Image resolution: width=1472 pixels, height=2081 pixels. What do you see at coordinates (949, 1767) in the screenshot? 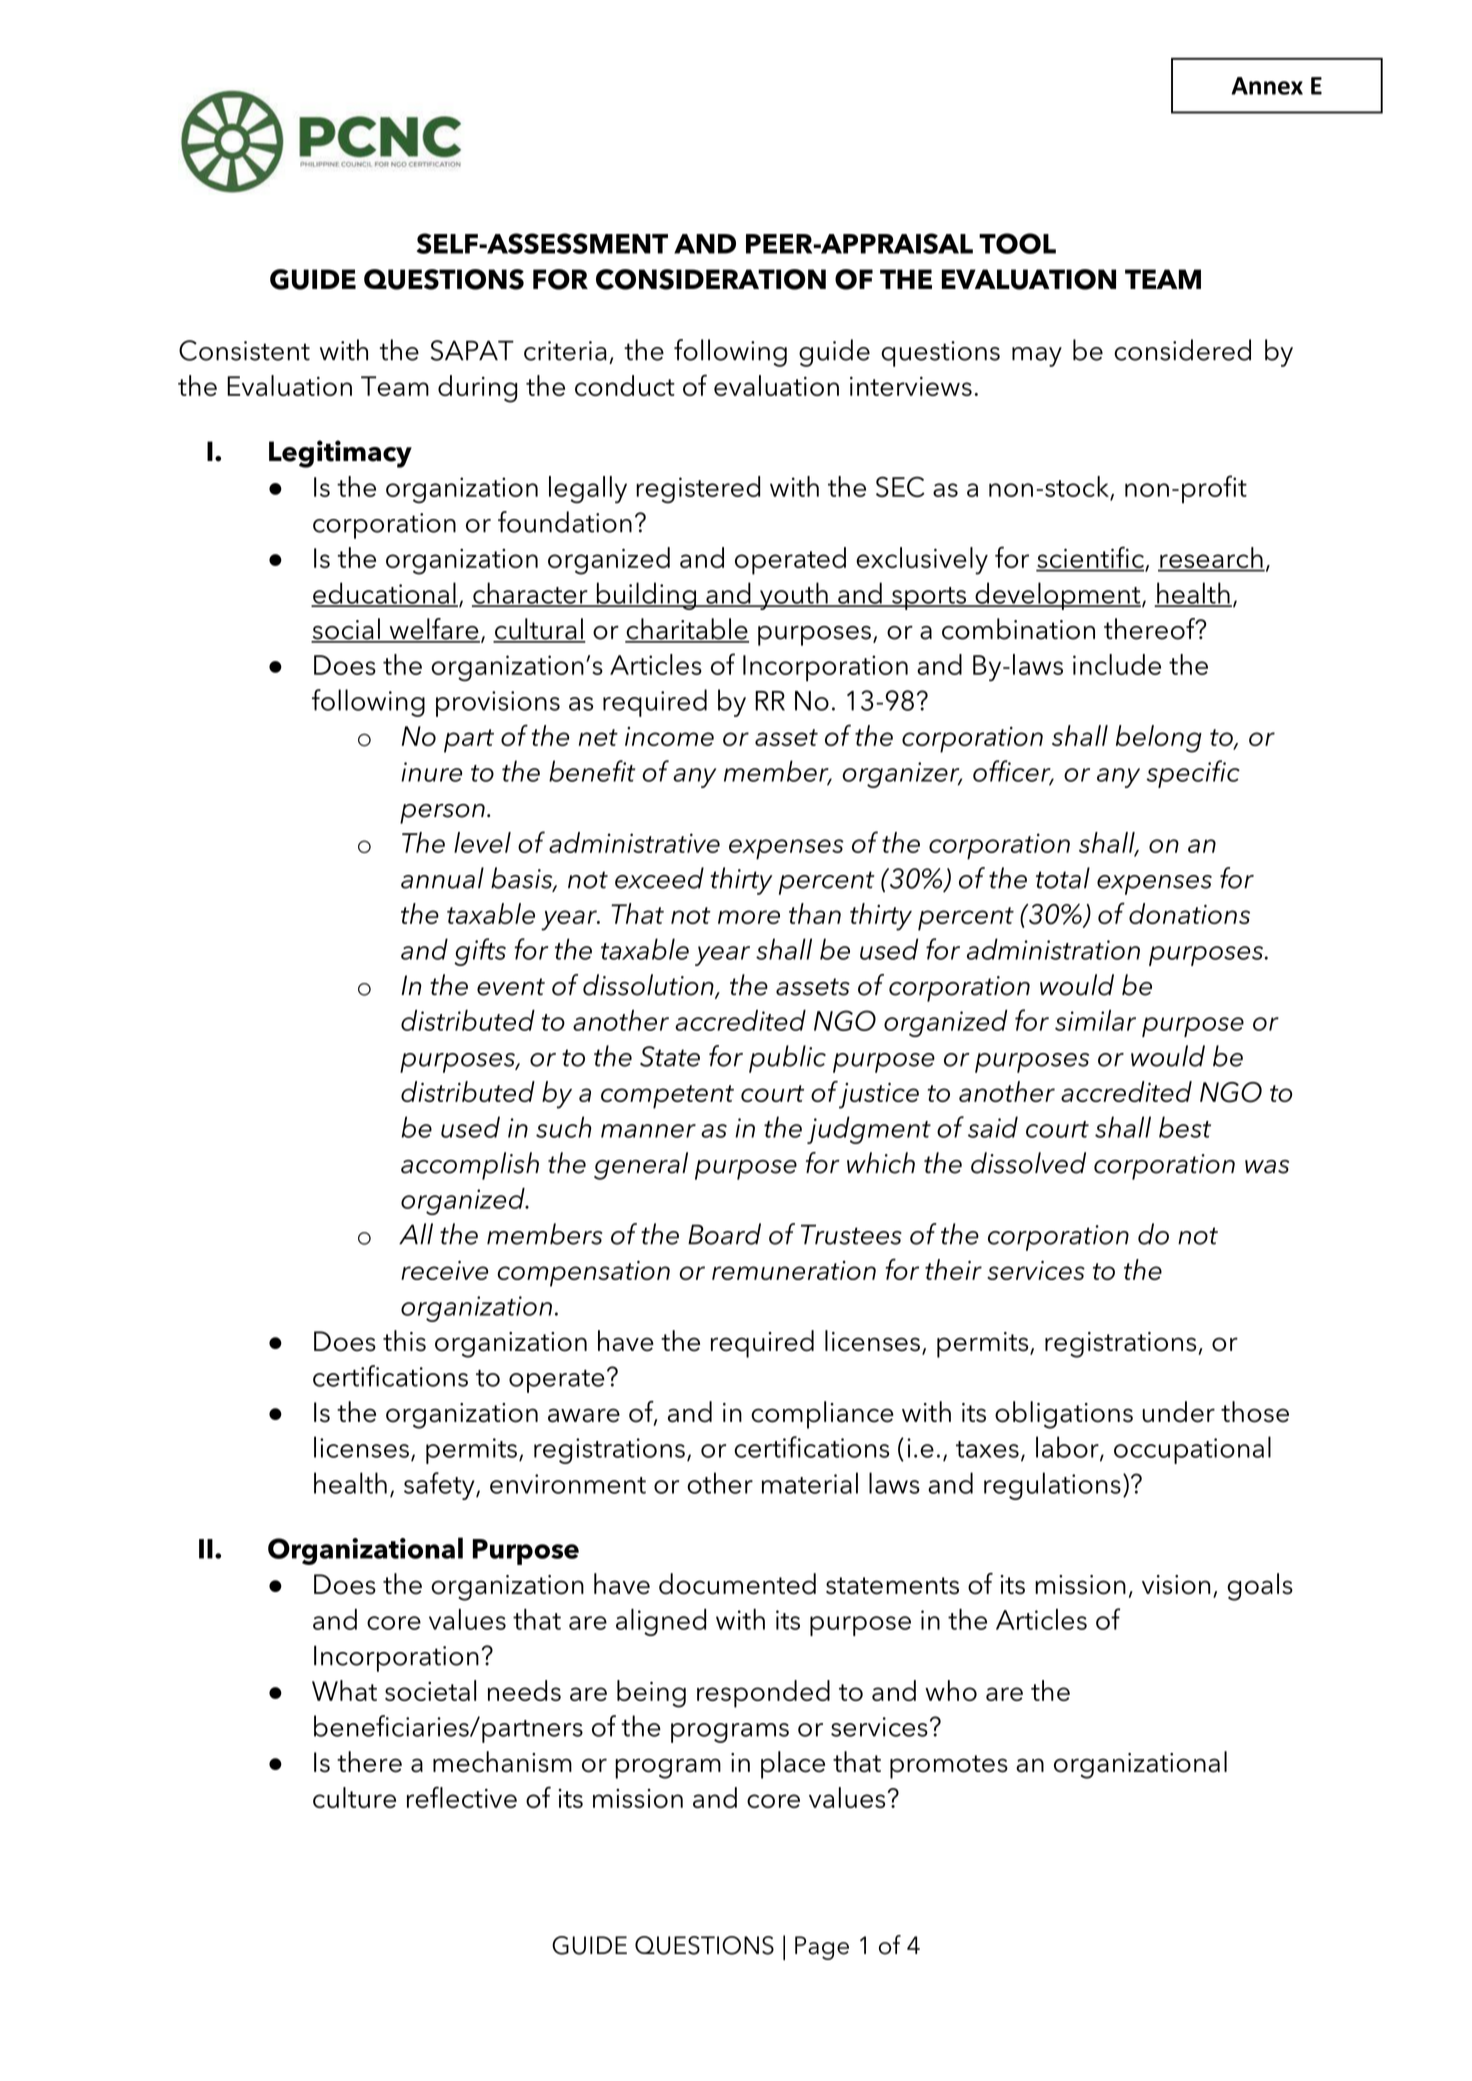
I see `promotes` at bounding box center [949, 1767].
